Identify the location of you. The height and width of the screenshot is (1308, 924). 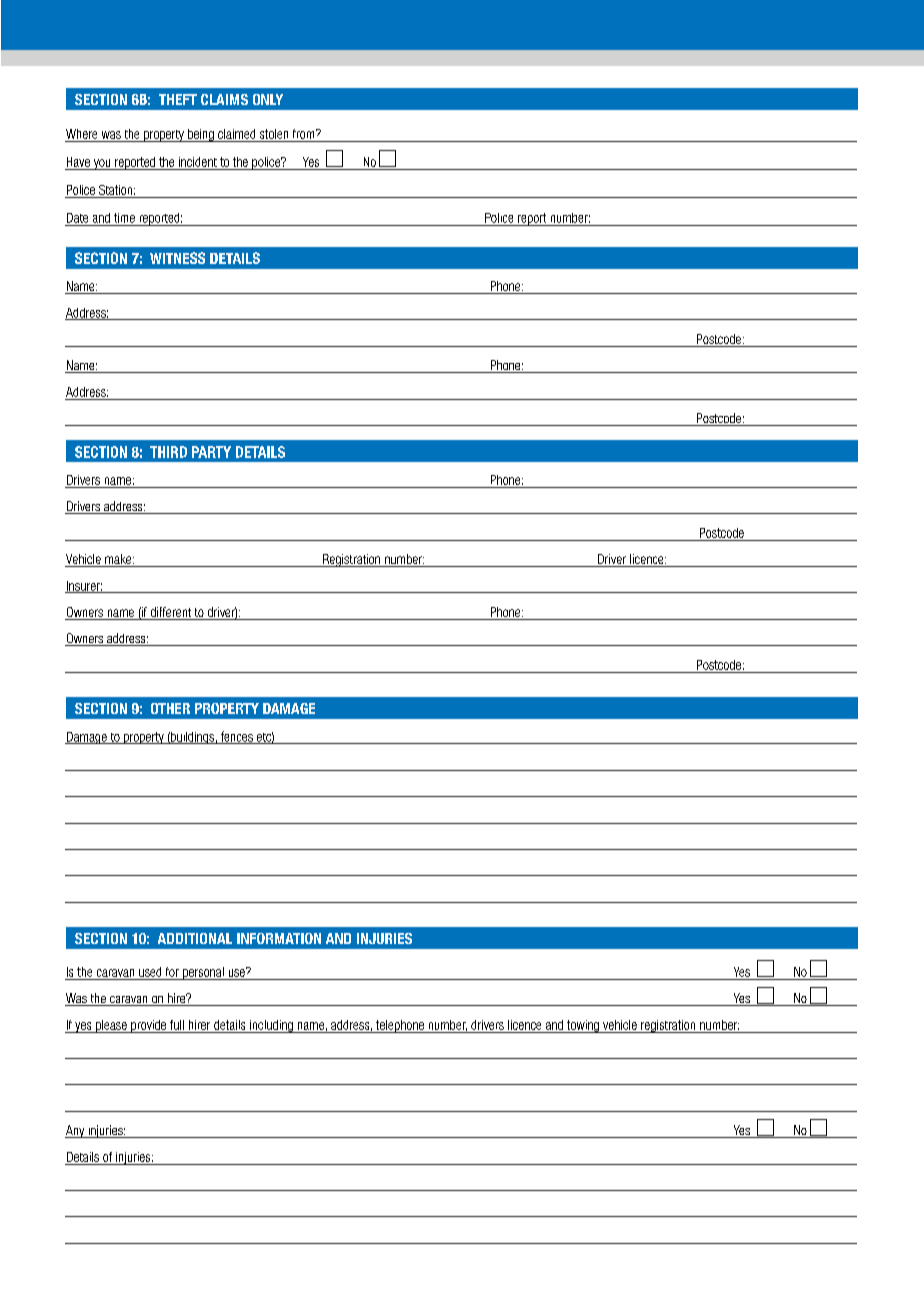
(102, 164).
